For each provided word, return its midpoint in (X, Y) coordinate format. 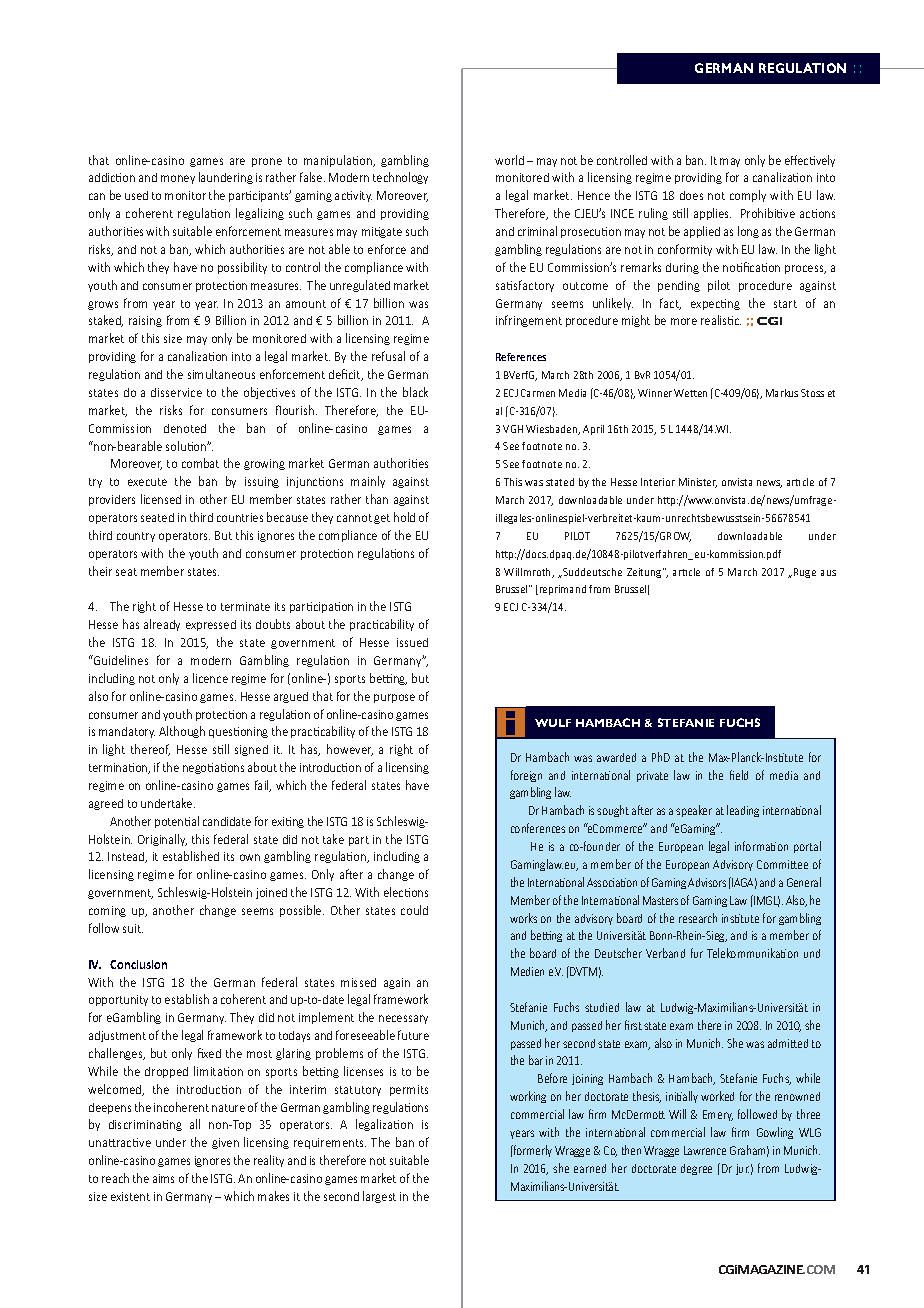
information (761, 846)
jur (742, 1169)
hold (404, 517)
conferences (538, 828)
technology (400, 178)
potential (177, 822)
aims (163, 1178)
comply (748, 196)
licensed (161, 499)
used (136, 195)
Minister (698, 483)
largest (379, 1197)
